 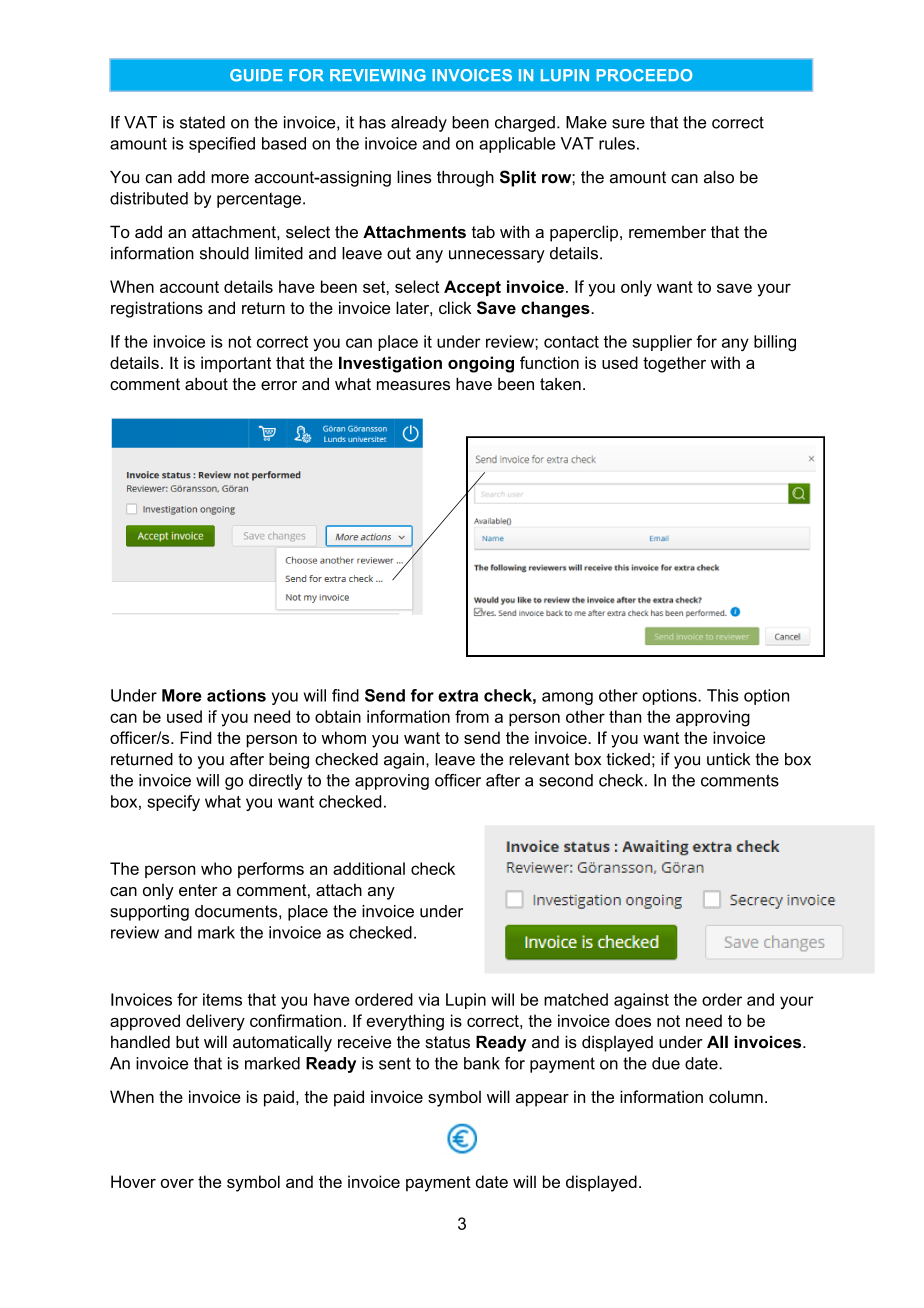 I want to click on should, so click(x=224, y=253).
